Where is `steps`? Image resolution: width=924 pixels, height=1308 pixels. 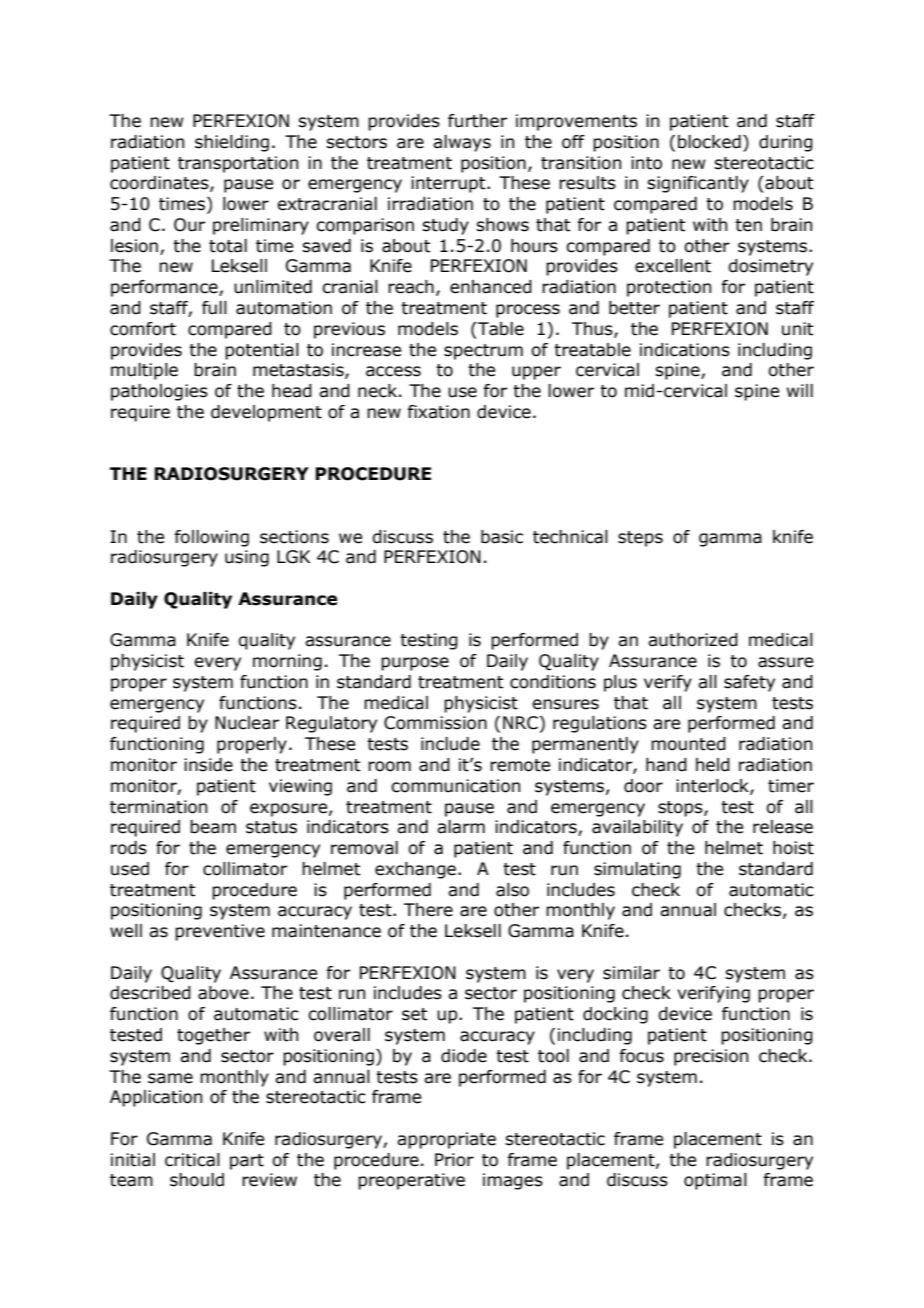 steps is located at coordinates (640, 539).
